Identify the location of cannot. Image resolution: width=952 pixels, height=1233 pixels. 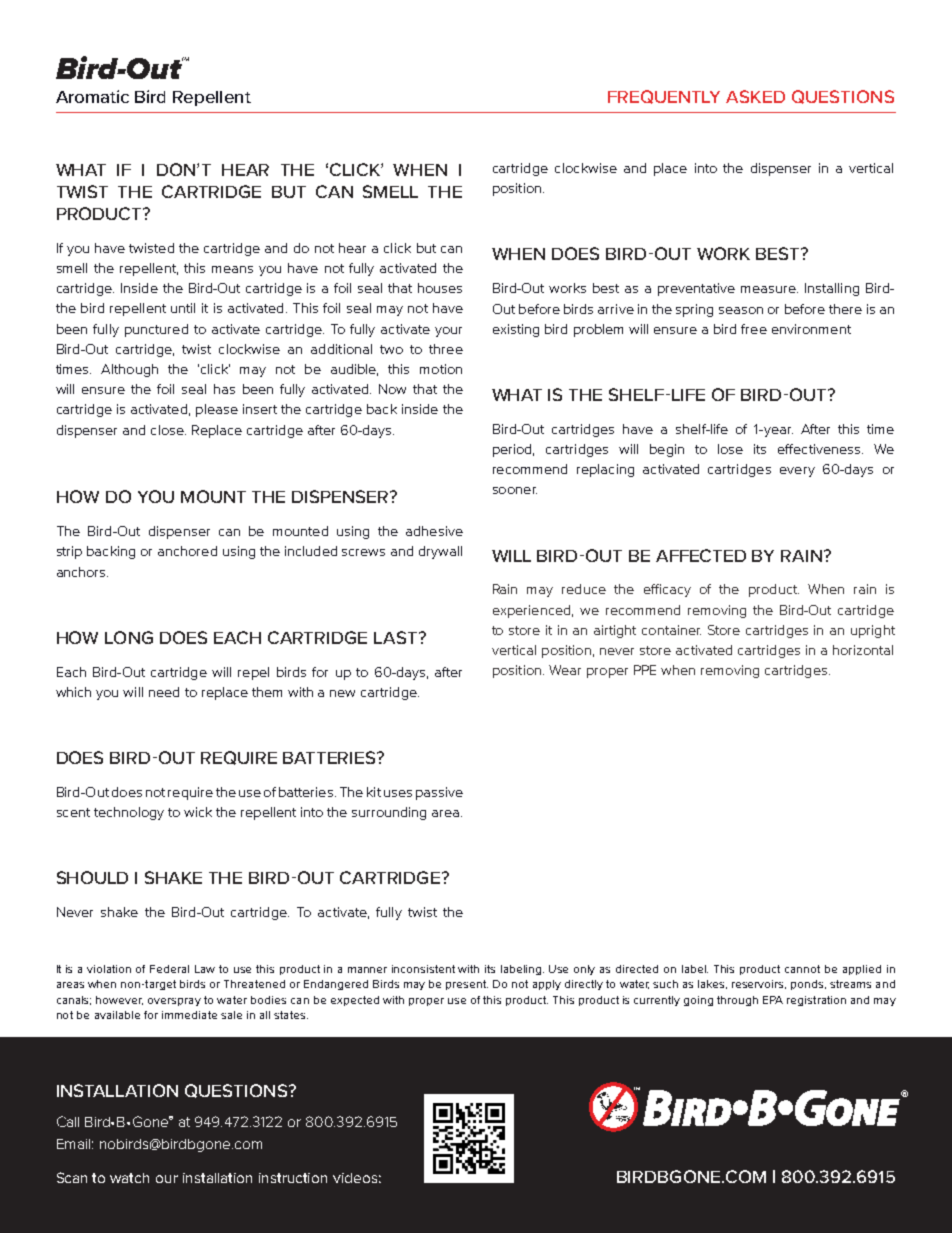
(802, 969).
